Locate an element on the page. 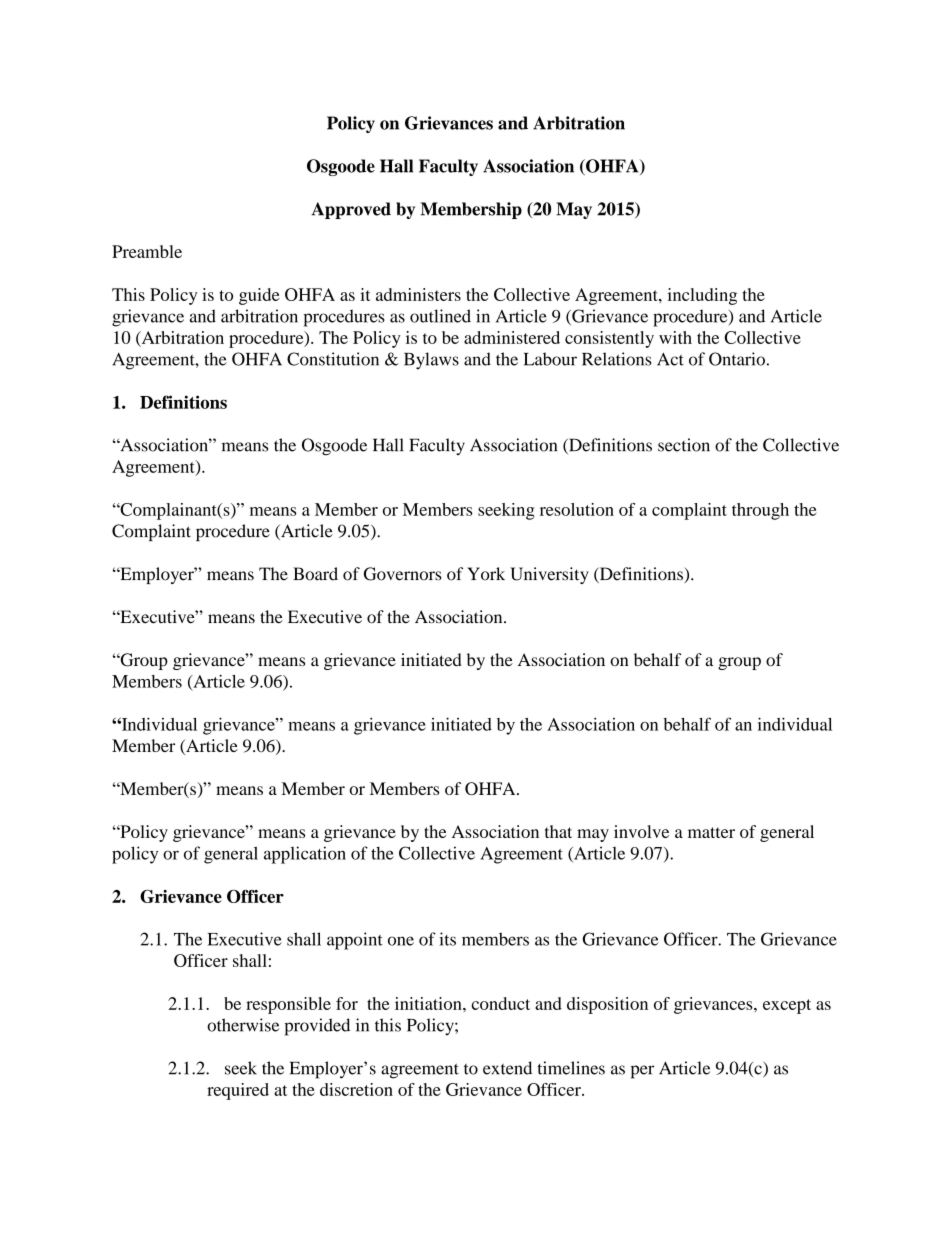  application is located at coordinates (305, 855).
